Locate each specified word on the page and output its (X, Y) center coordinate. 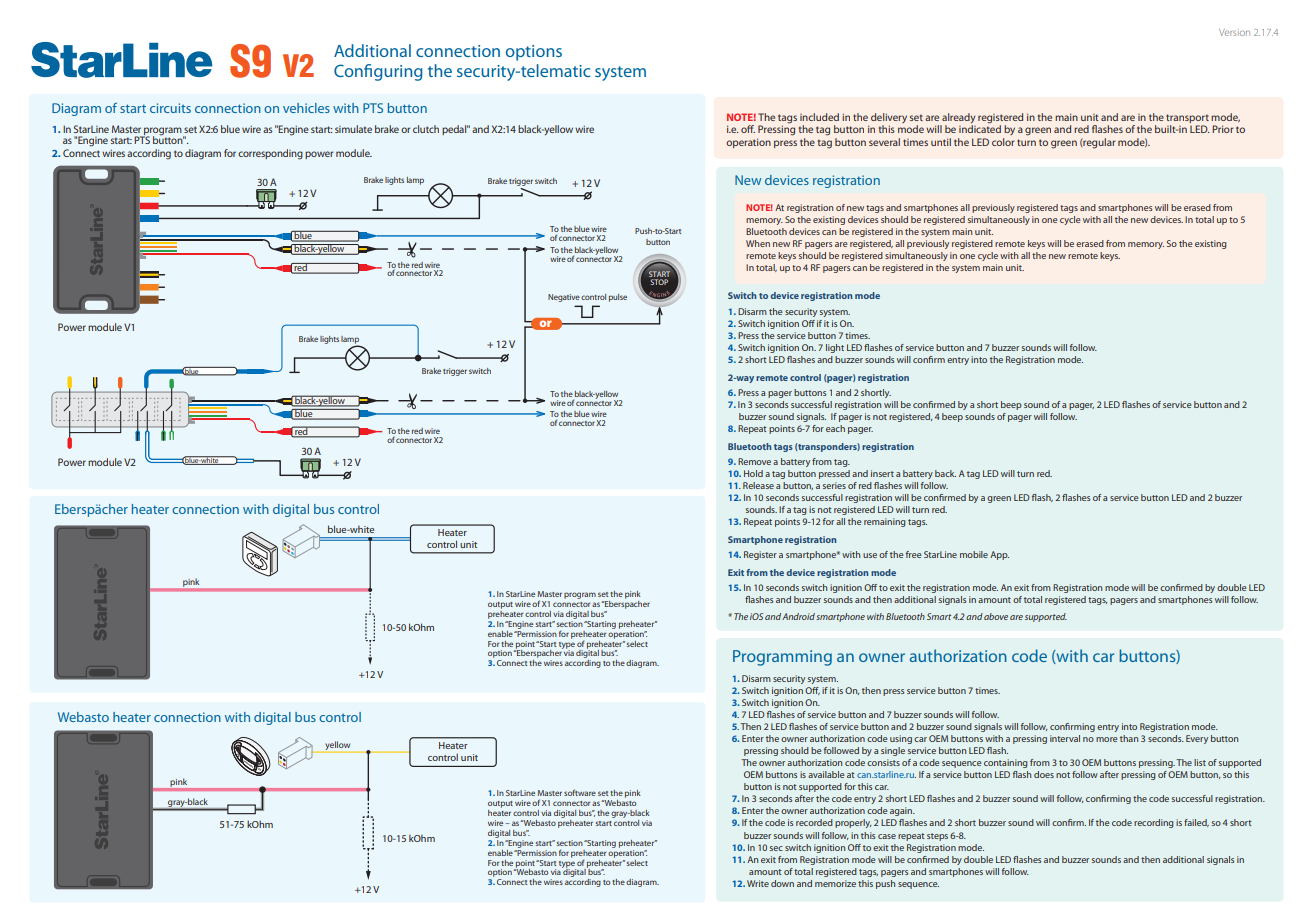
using (901, 739)
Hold (753, 473)
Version (1234, 32)
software (580, 792)
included (819, 117)
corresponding (270, 154)
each (835, 428)
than (1129, 738)
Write (758, 883)
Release (758, 485)
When (758, 243)
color (1003, 142)
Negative (564, 298)
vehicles (306, 108)
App (999, 555)
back (945, 473)
